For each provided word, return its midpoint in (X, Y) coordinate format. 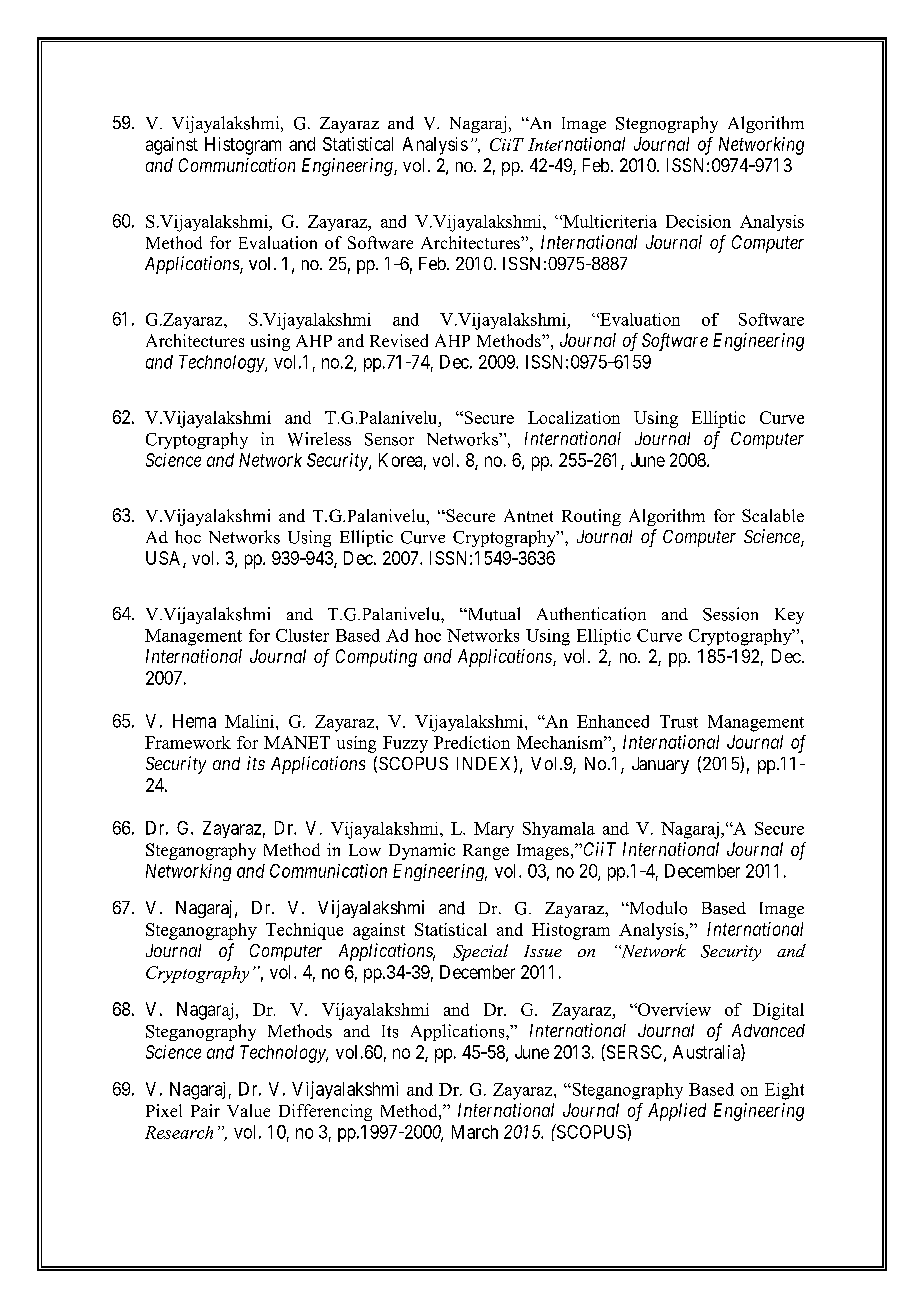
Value (248, 1110)
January (660, 765)
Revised (399, 340)
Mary (494, 830)
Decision (698, 221)
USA (165, 559)
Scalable (773, 515)
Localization (574, 417)
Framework (188, 742)
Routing (591, 517)
